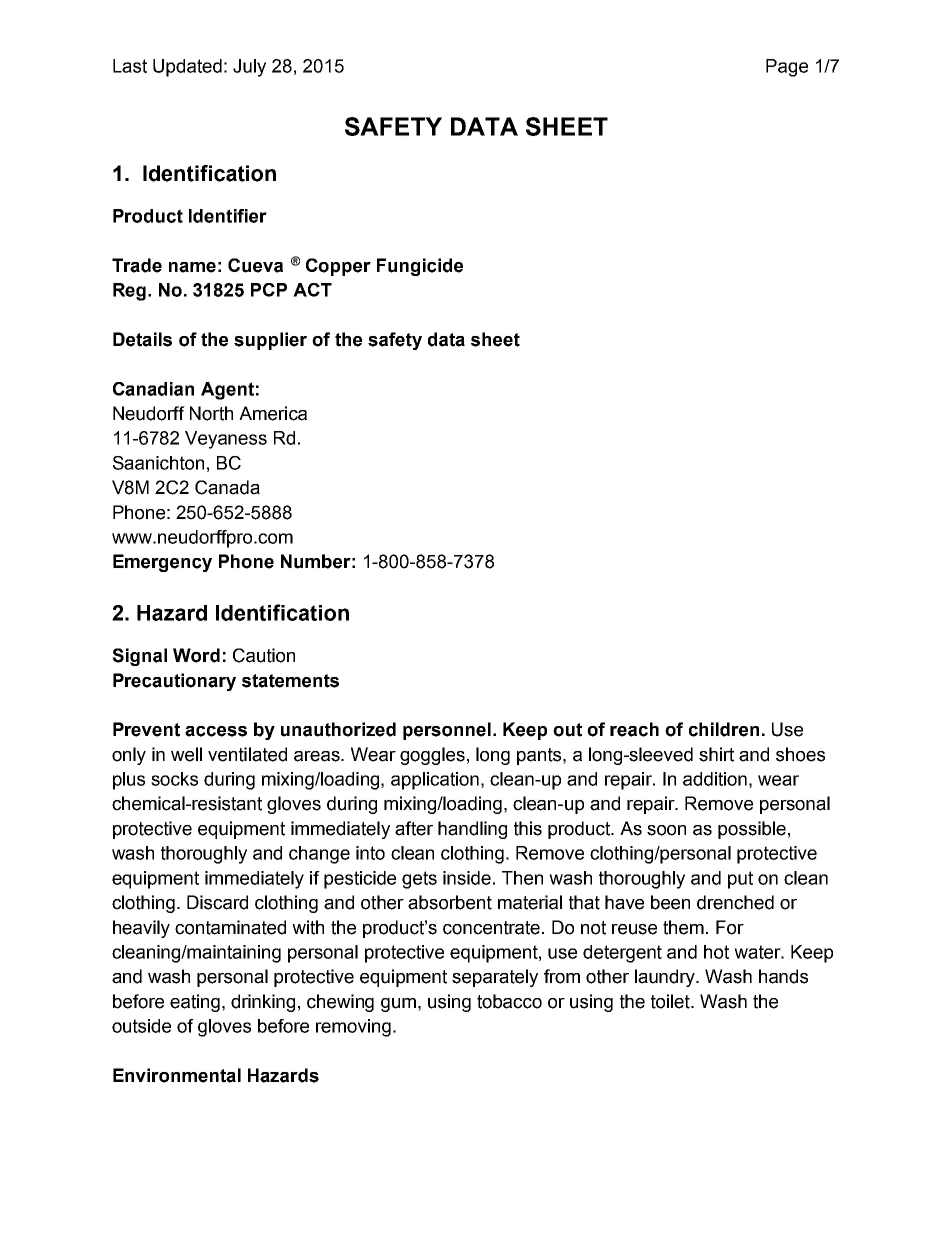  What do you see at coordinates (187, 68) in the page?
I see `Updated` at bounding box center [187, 68].
